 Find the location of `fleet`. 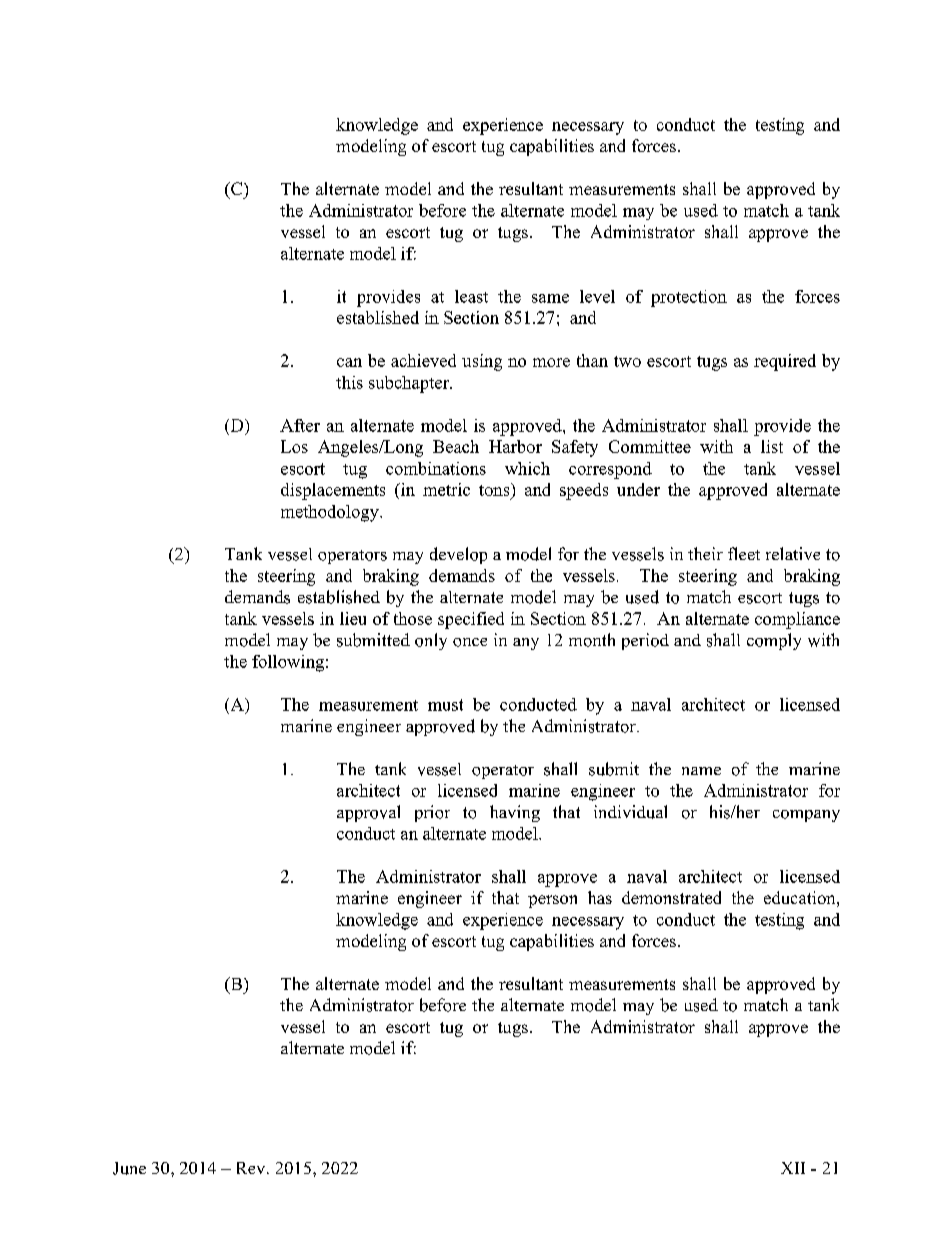

fleet is located at coordinates (744, 553).
